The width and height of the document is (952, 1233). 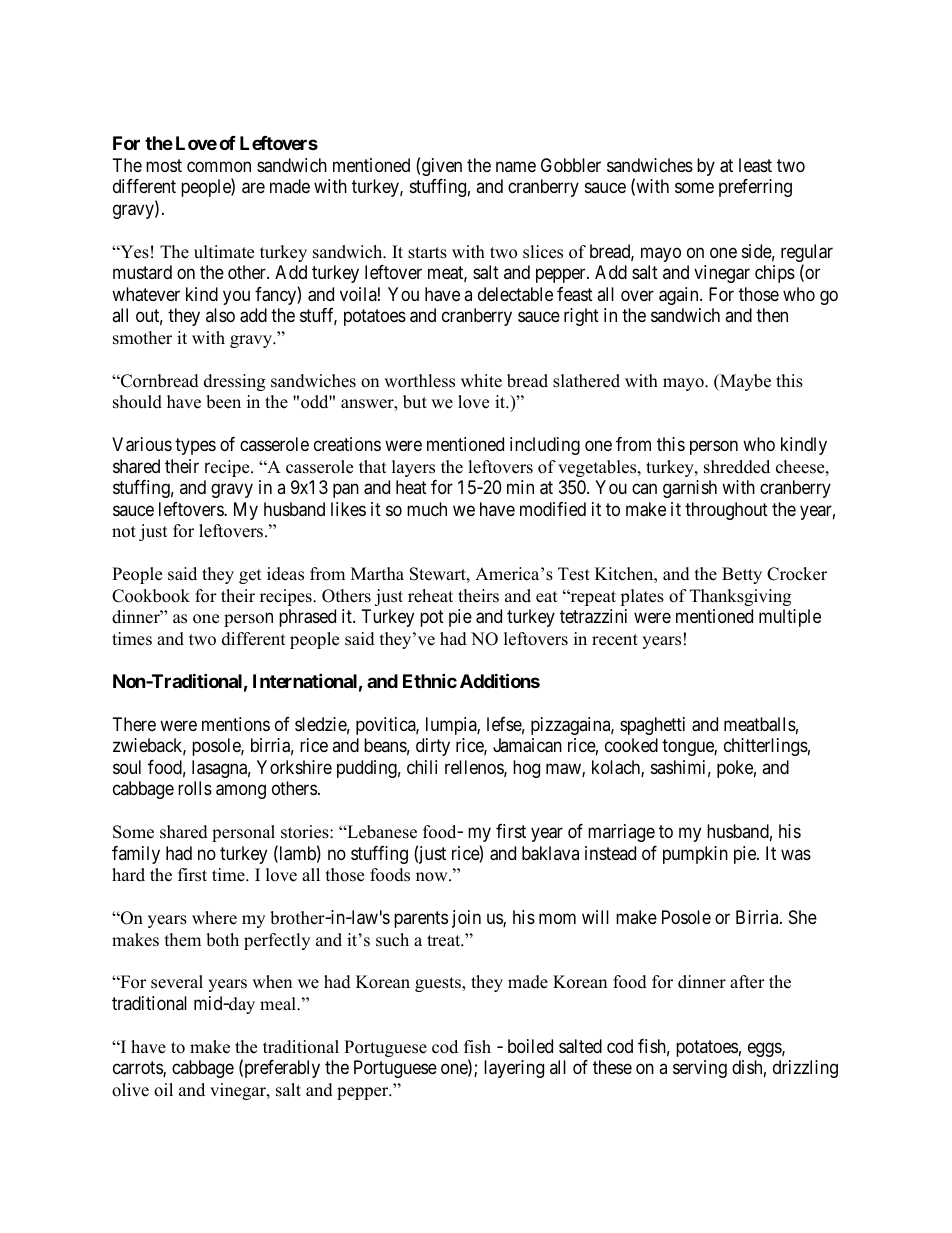 I want to click on preferring, so click(x=755, y=188).
